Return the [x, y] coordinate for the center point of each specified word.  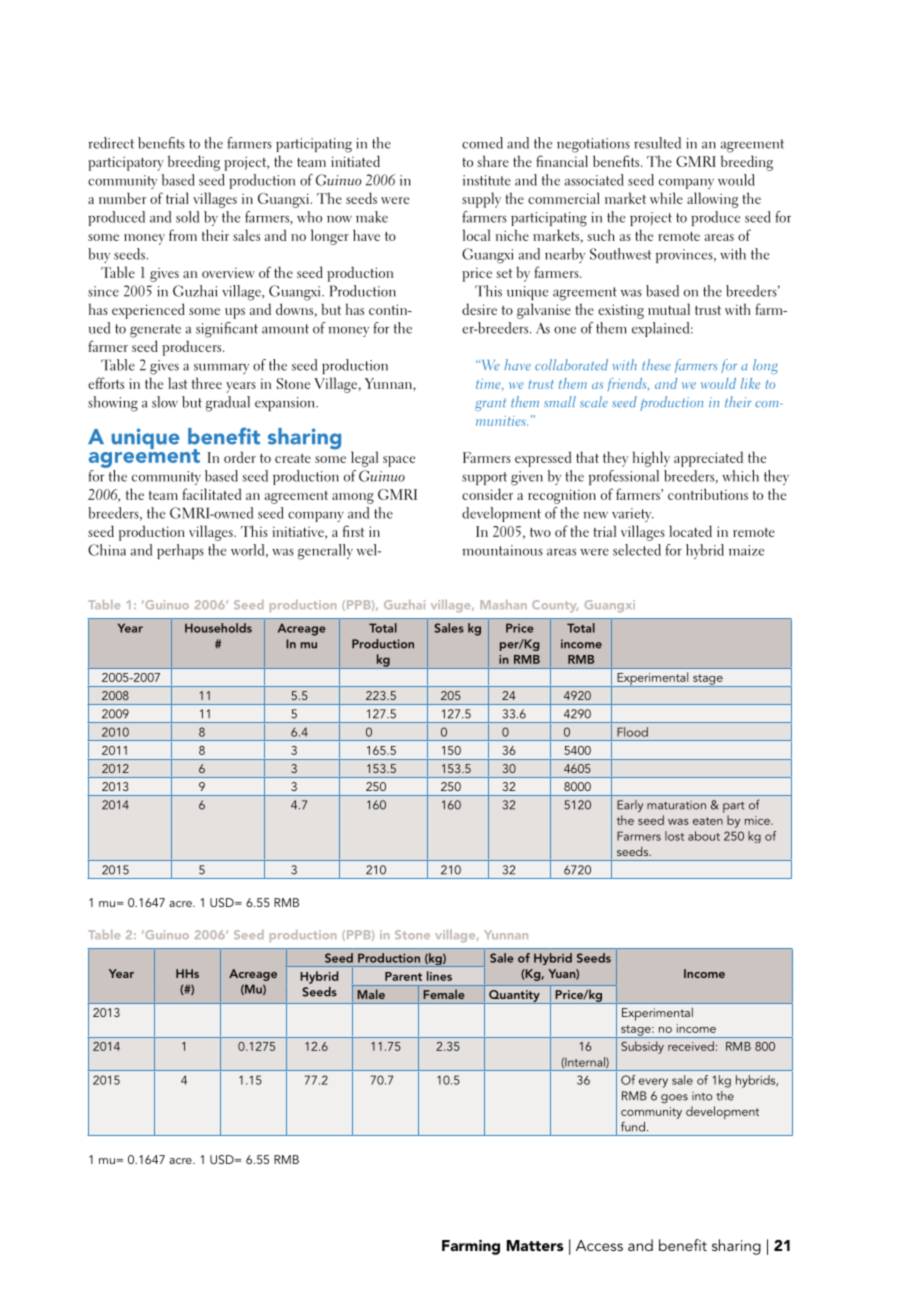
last [178, 383]
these [656, 365]
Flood [632, 732]
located [690, 531]
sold [187, 217]
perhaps [180, 551]
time [489, 385]
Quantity [514, 997]
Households [218, 628]
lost [674, 836]
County [555, 606]
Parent [403, 976]
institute [487, 180]
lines [439, 976]
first [354, 531]
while [666, 198]
